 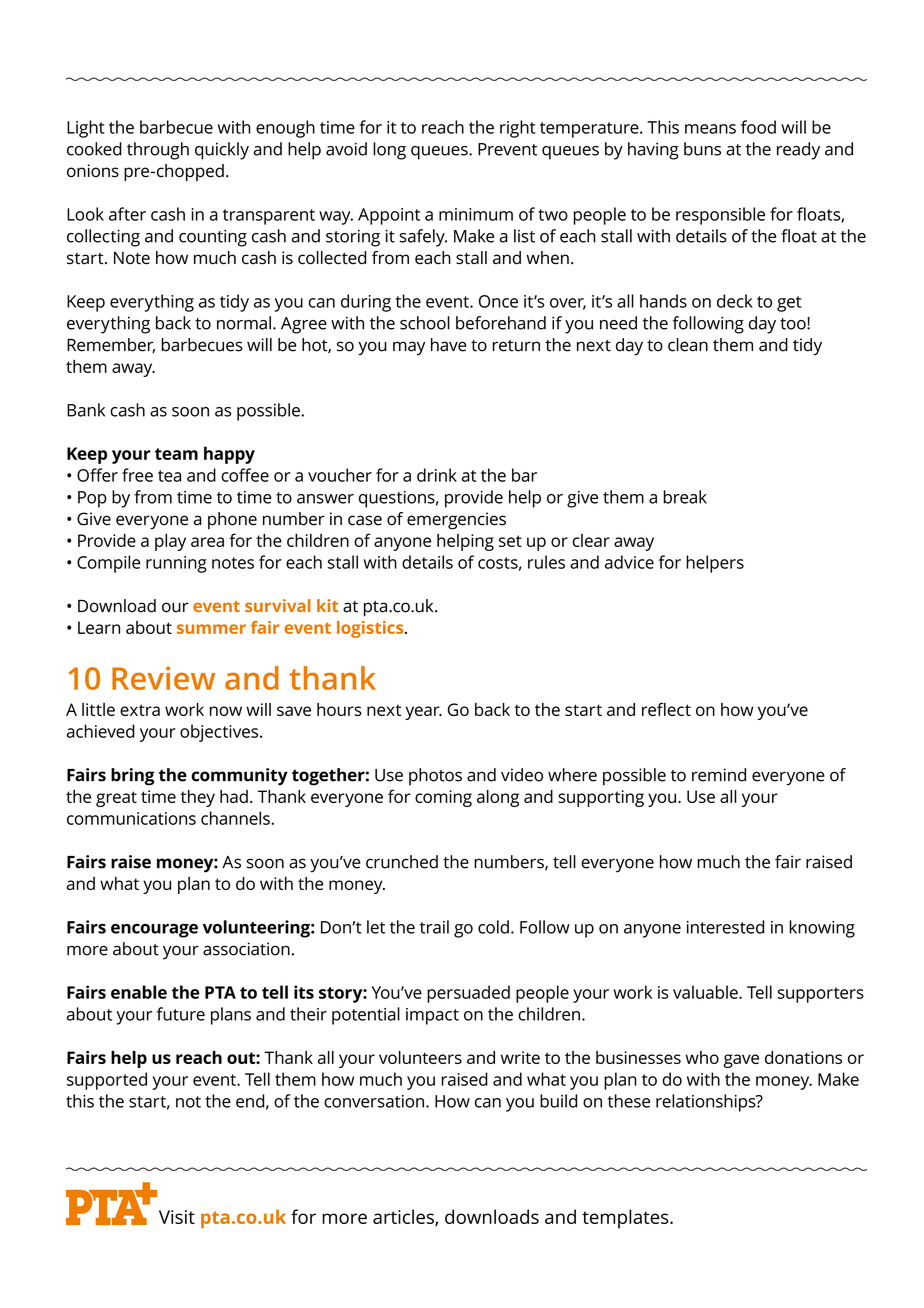 I want to click on year, so click(x=423, y=713).
